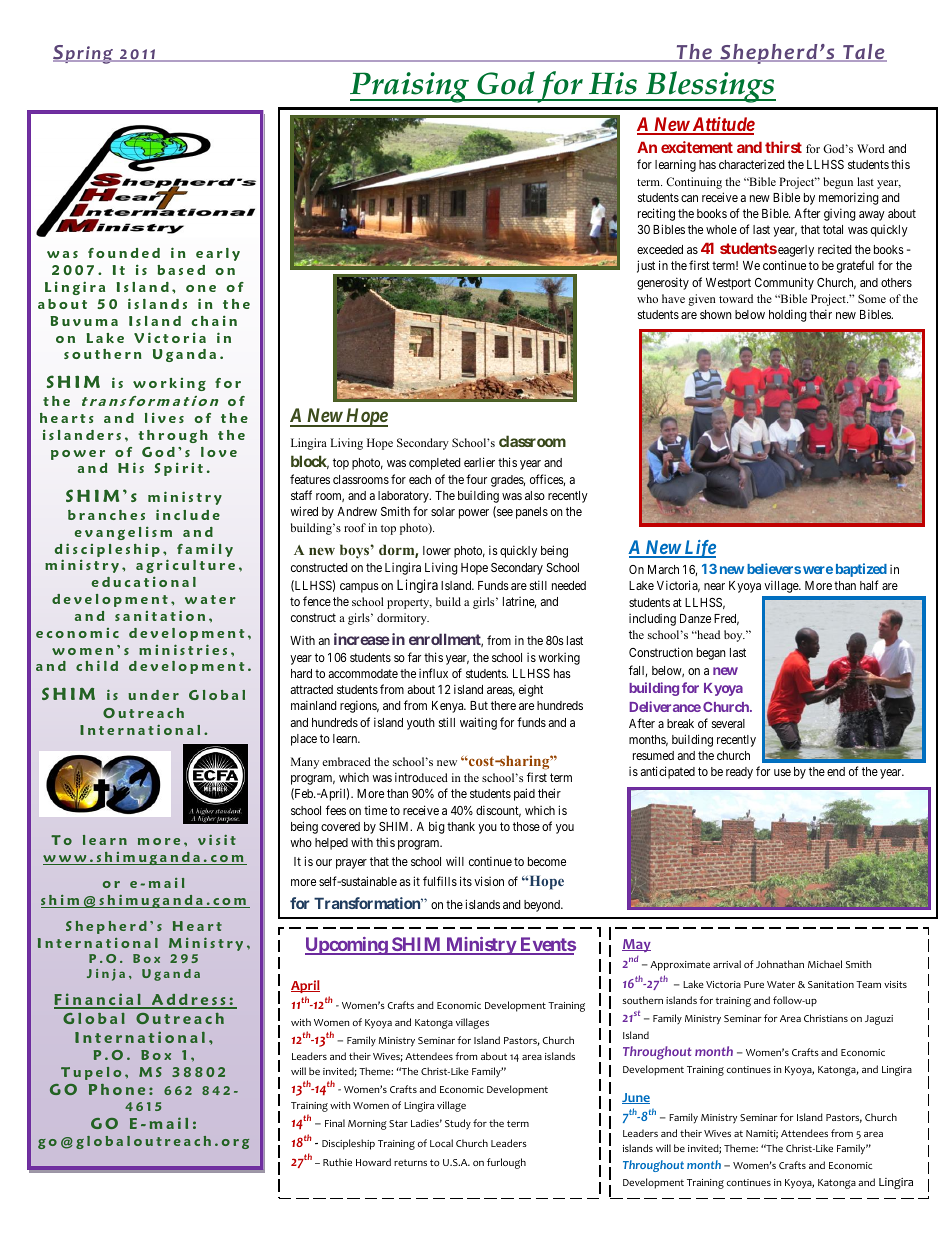 The width and height of the screenshot is (952, 1233). What do you see at coordinates (710, 87) in the screenshot?
I see `Blessings` at bounding box center [710, 87].
